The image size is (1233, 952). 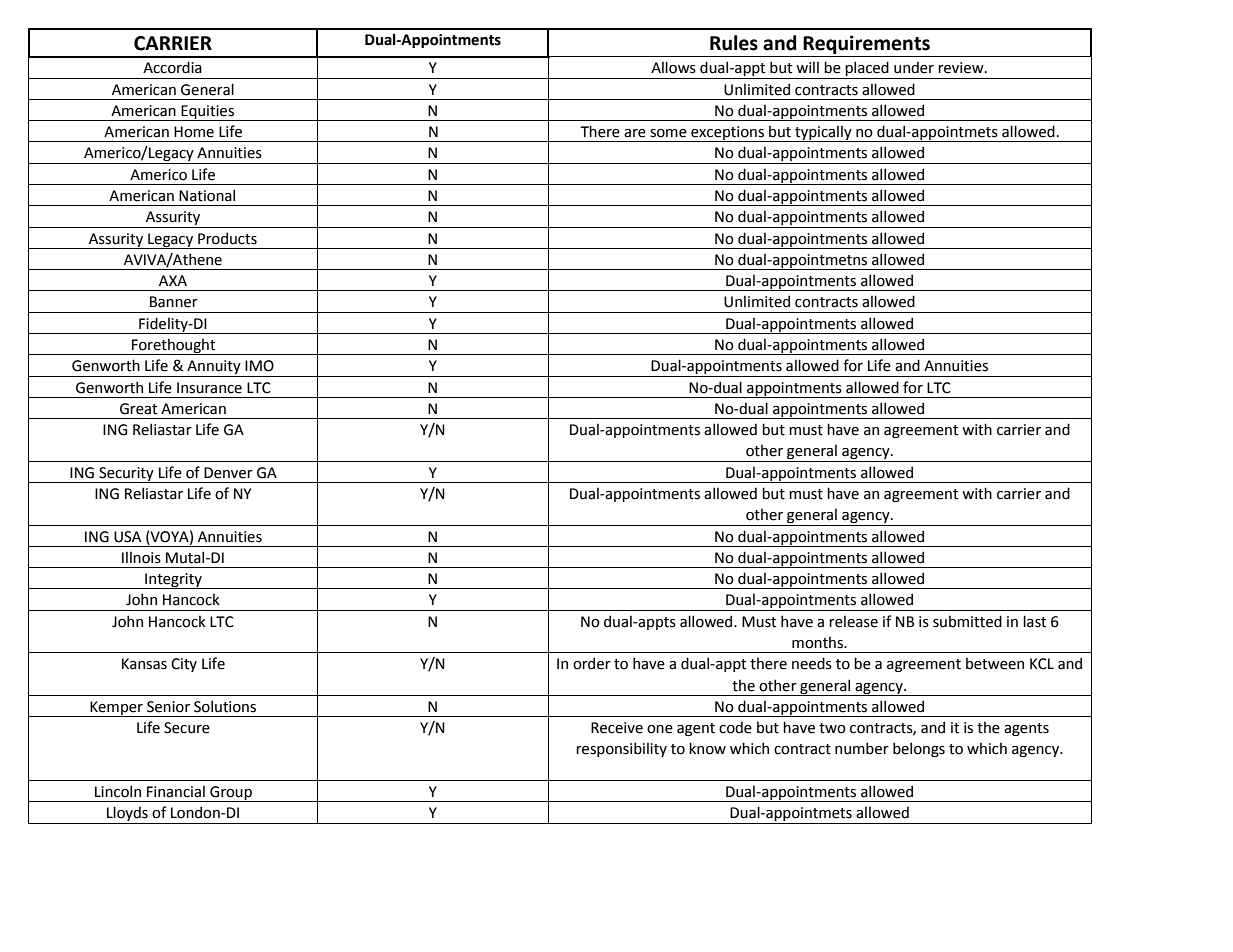 What do you see at coordinates (231, 794) in the screenshot?
I see `Group` at bounding box center [231, 794].
